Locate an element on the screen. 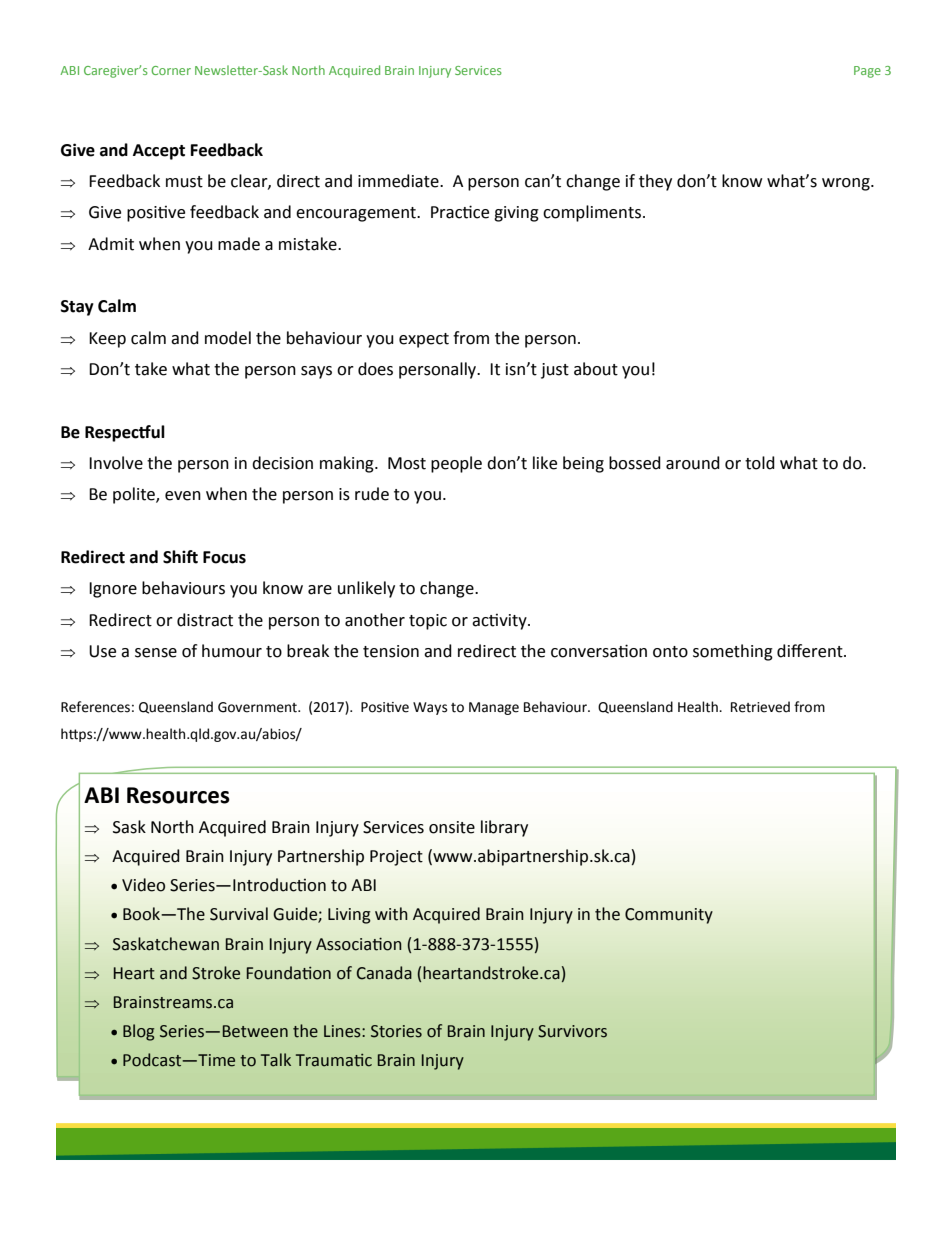  different is located at coordinates (811, 651).
